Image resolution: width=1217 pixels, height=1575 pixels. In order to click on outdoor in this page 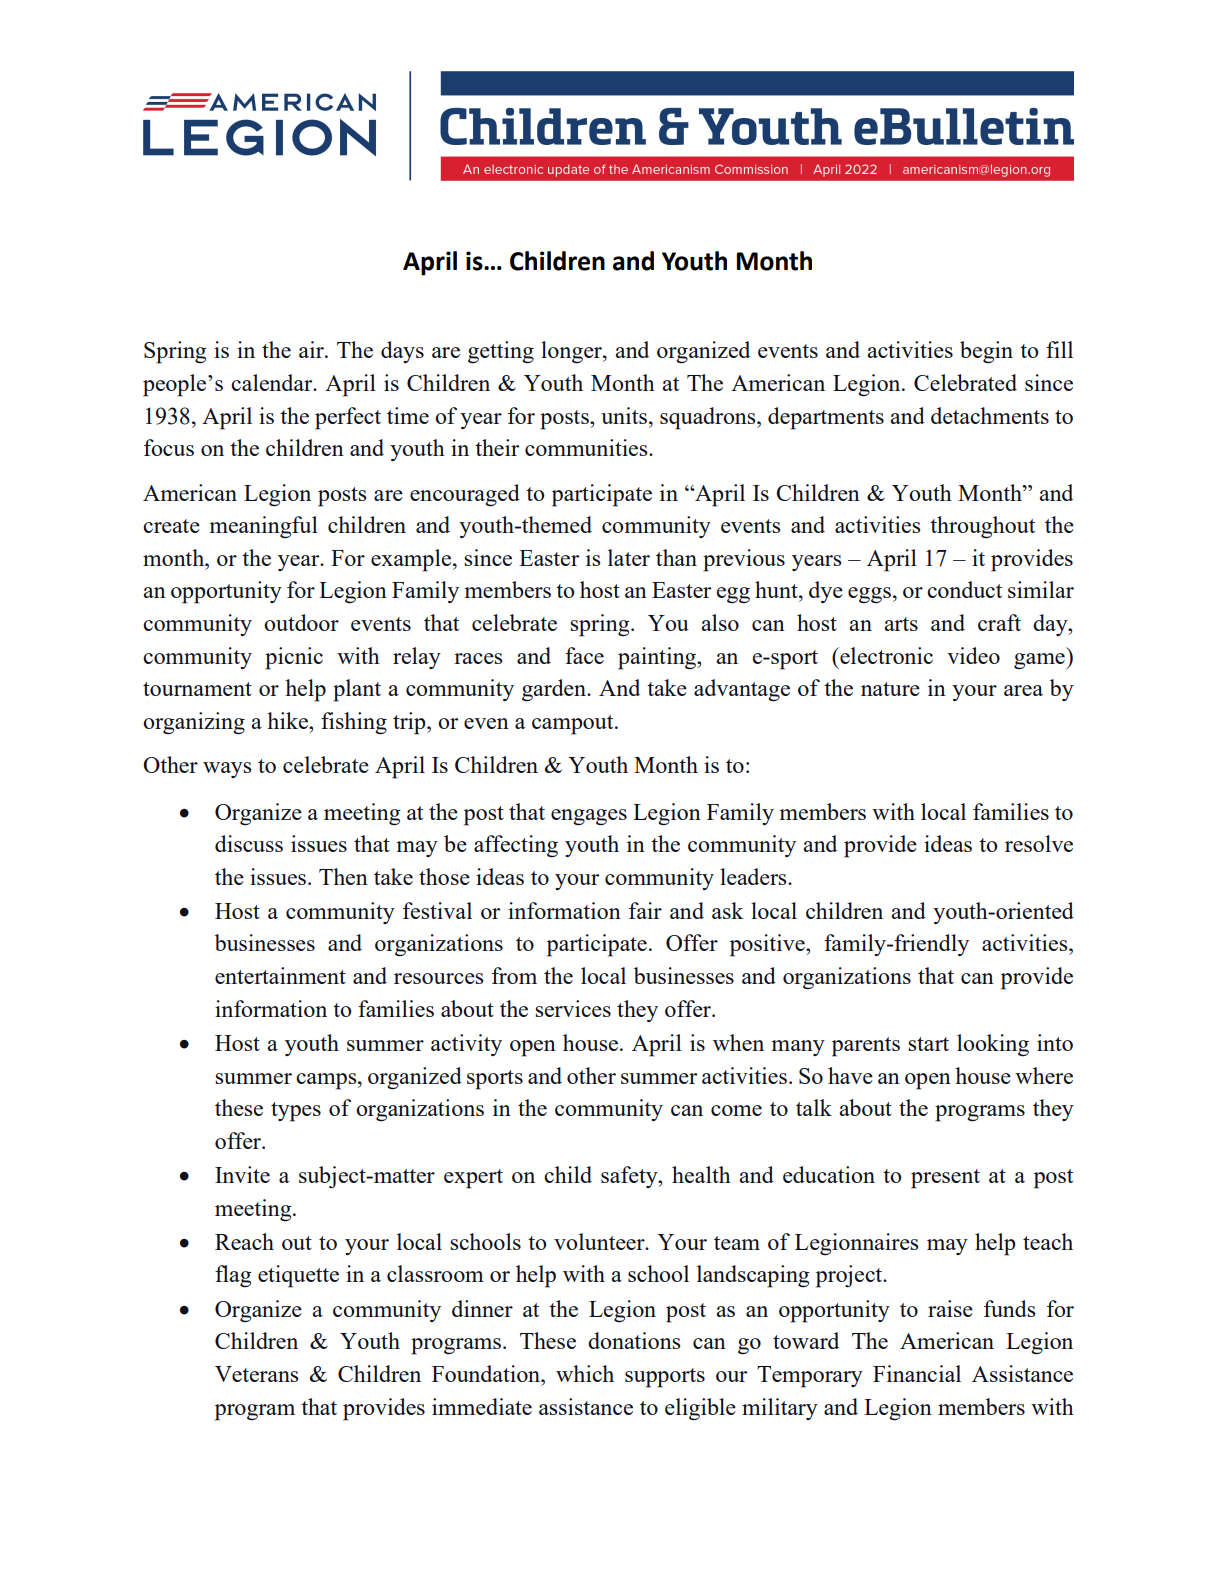, I will do `click(301, 622)`.
